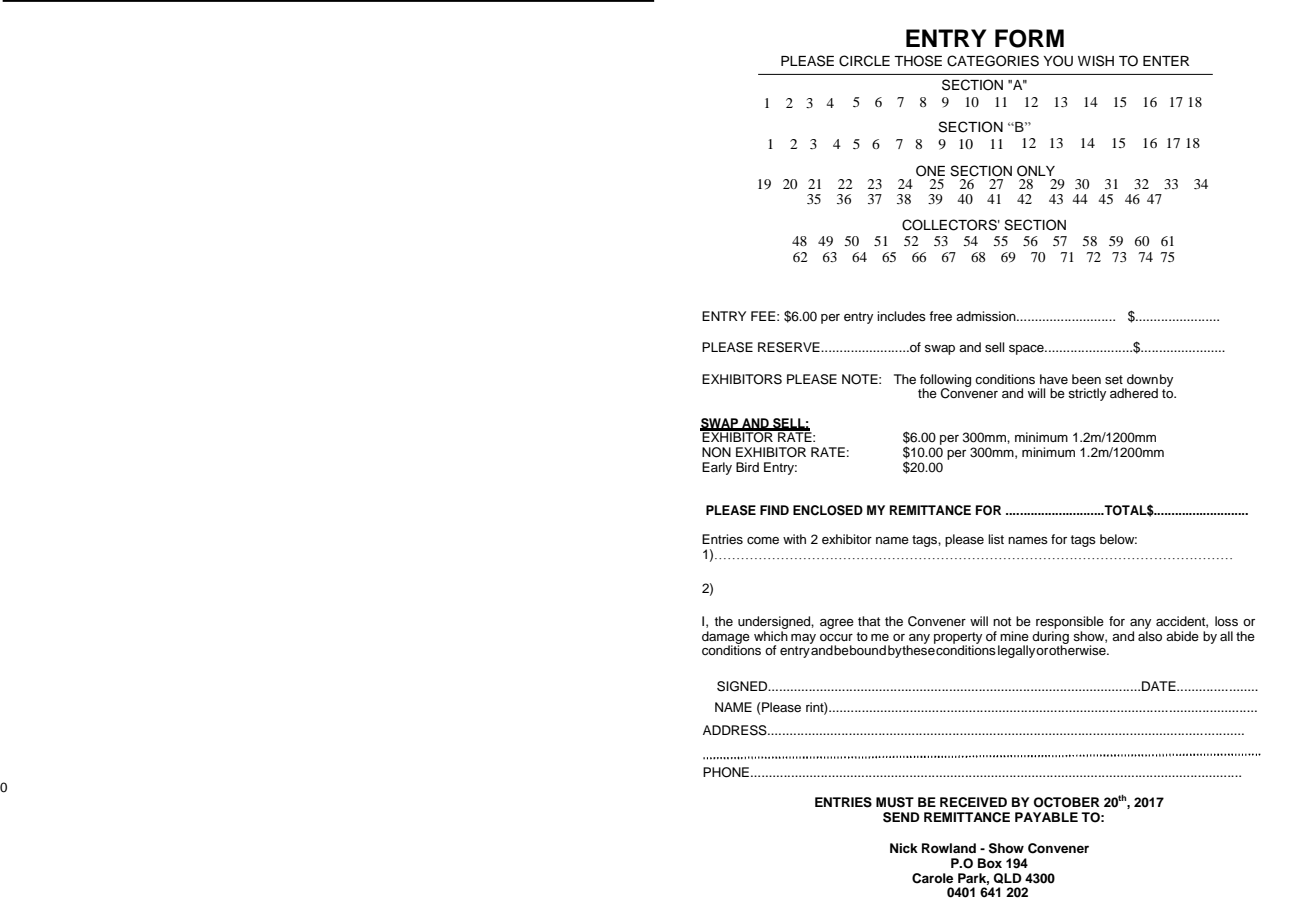 The image size is (1310, 924). Describe the element at coordinates (993, 61) in the screenshot. I see `CATEGORIES` at that location.
